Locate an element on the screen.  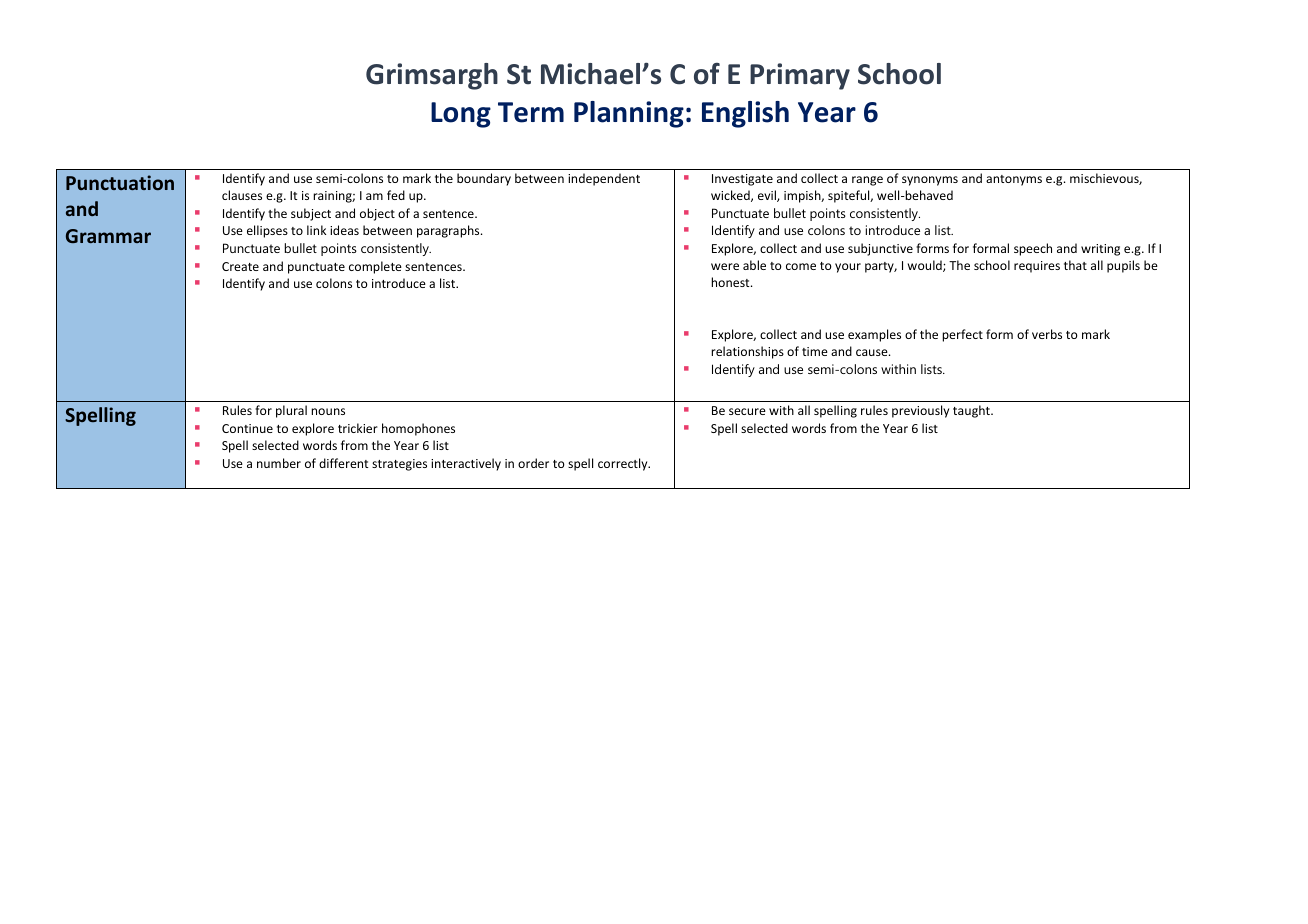
requires is located at coordinates (1037, 267).
